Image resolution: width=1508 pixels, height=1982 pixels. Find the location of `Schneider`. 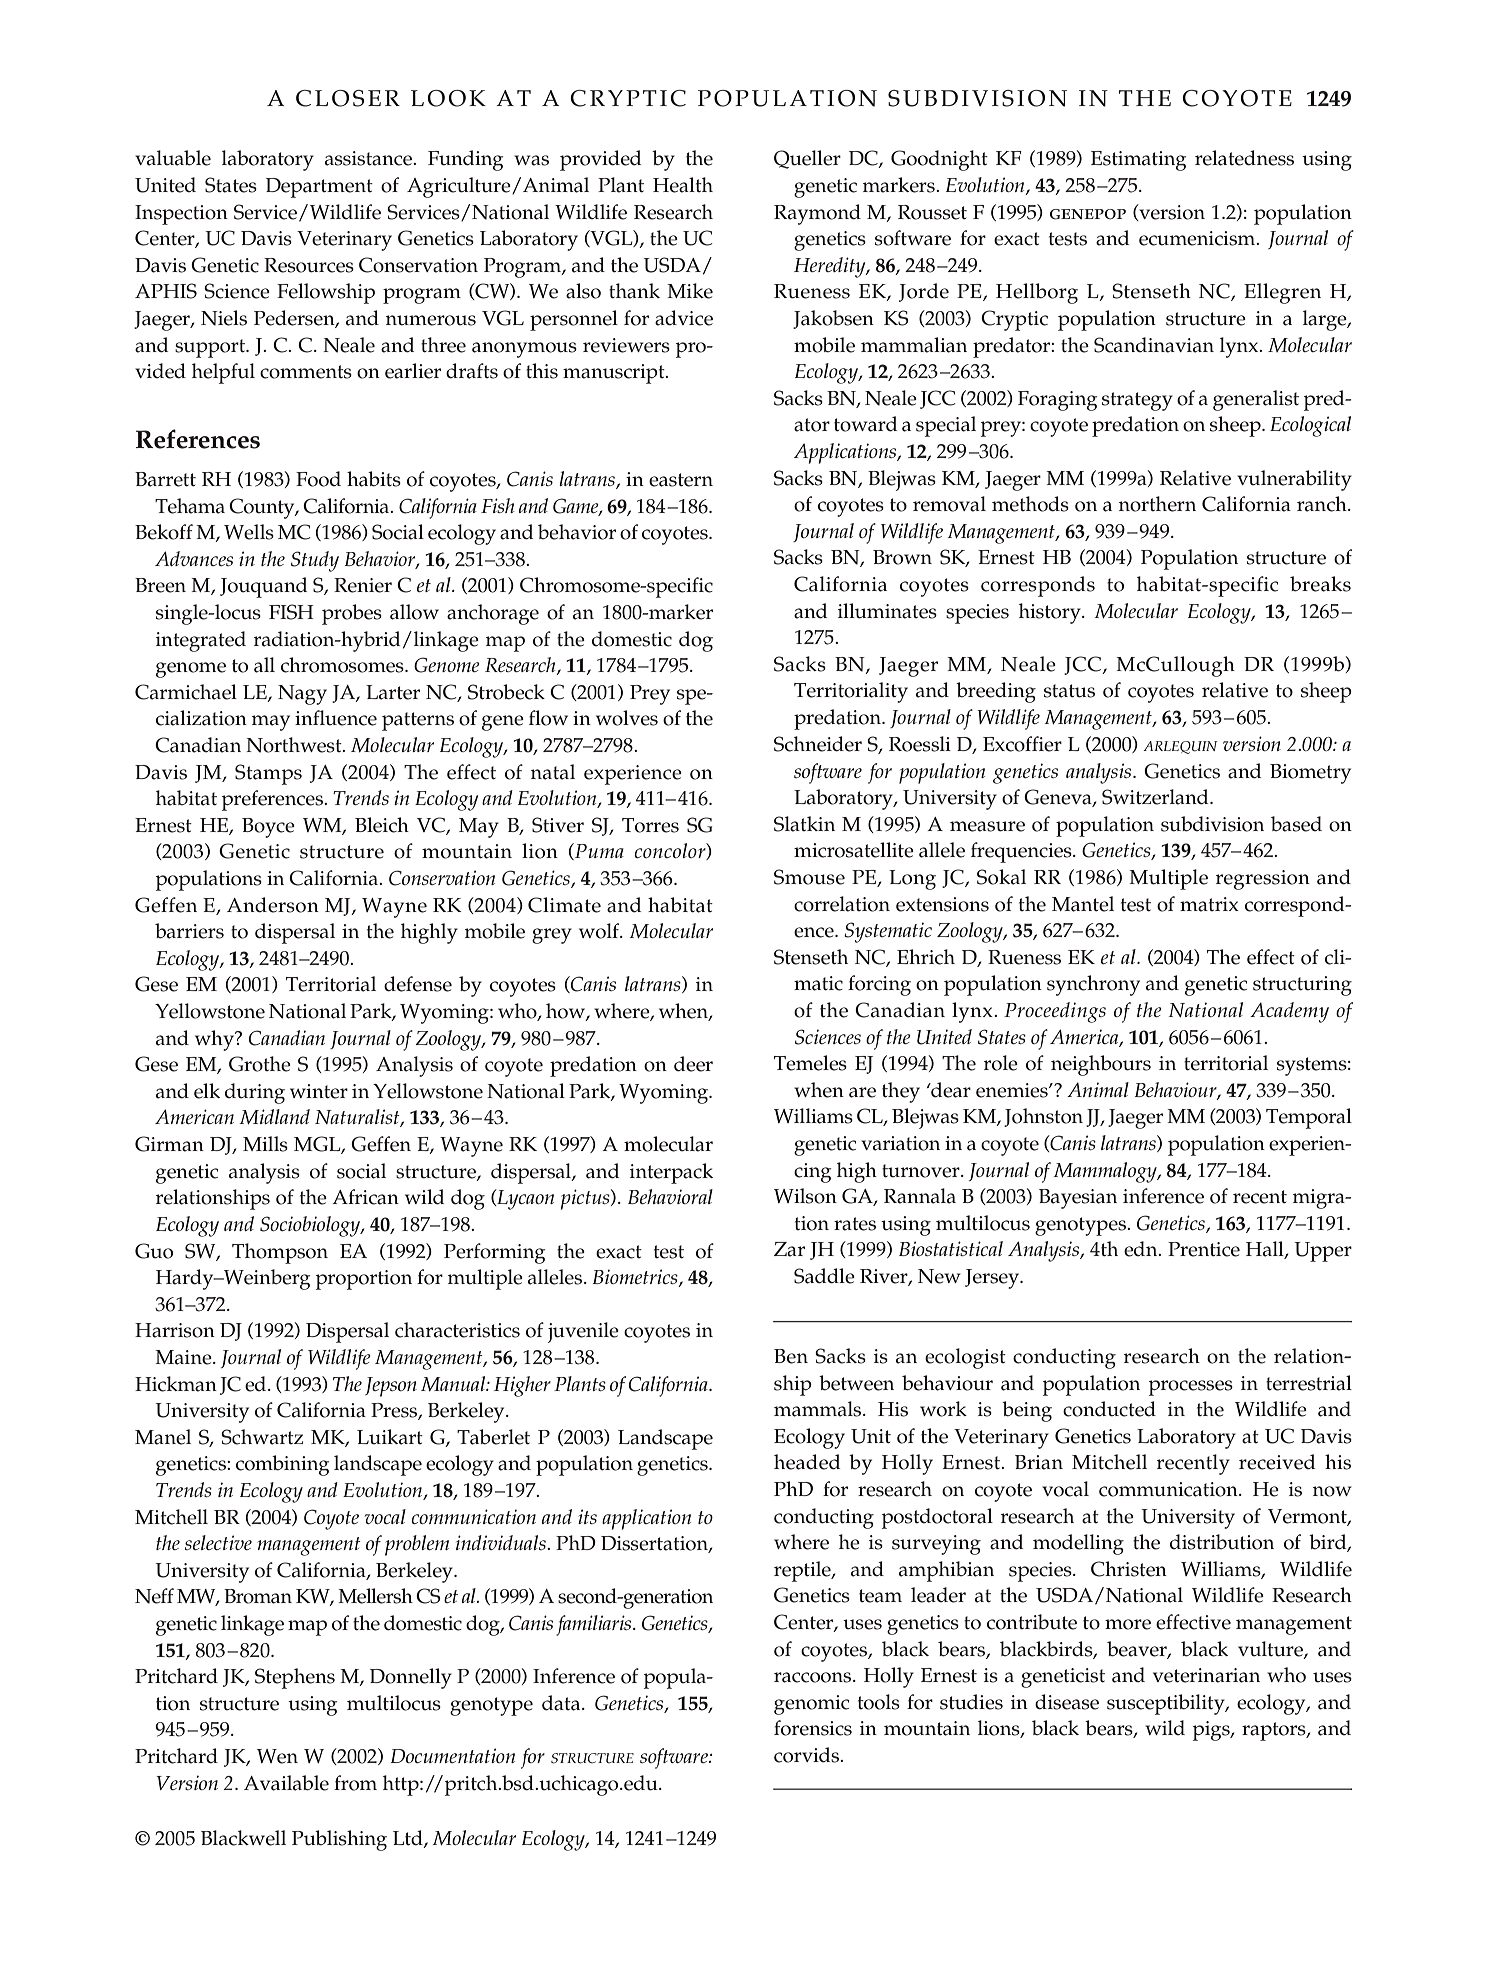

Schneider is located at coordinates (818, 744).
